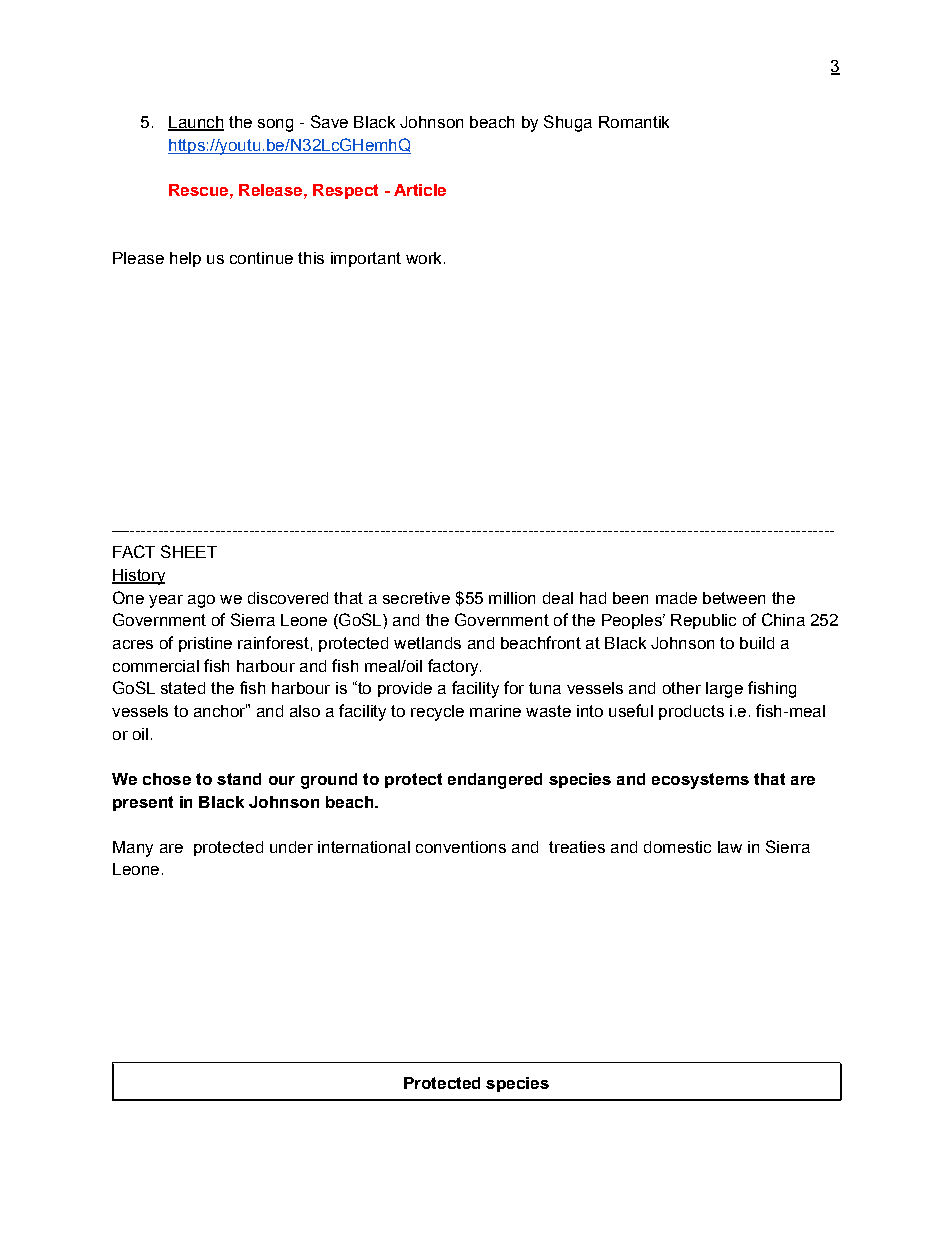  Describe the element at coordinates (730, 847) in the document. I see `law` at that location.
